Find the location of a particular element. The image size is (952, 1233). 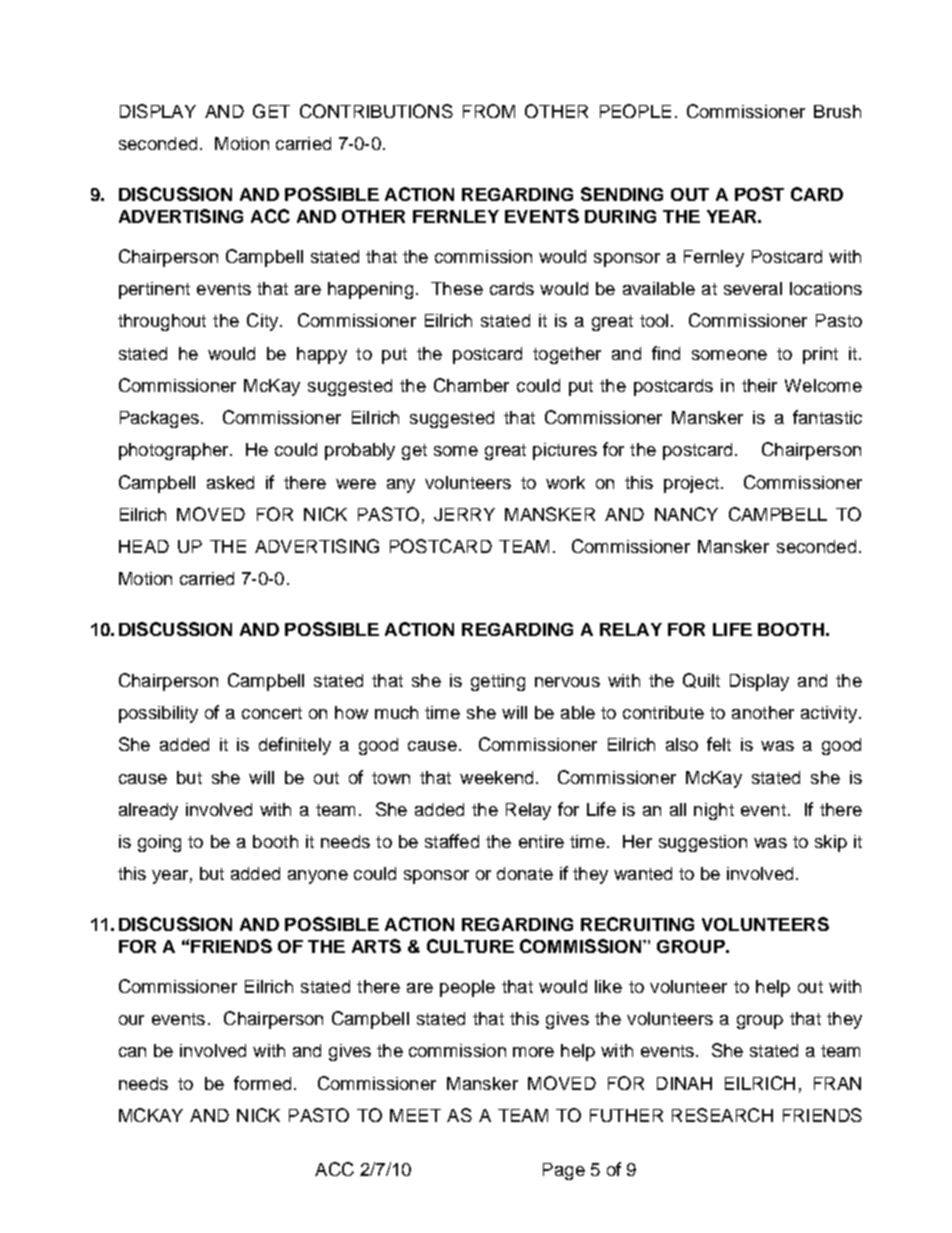

concert is located at coordinates (272, 713).
